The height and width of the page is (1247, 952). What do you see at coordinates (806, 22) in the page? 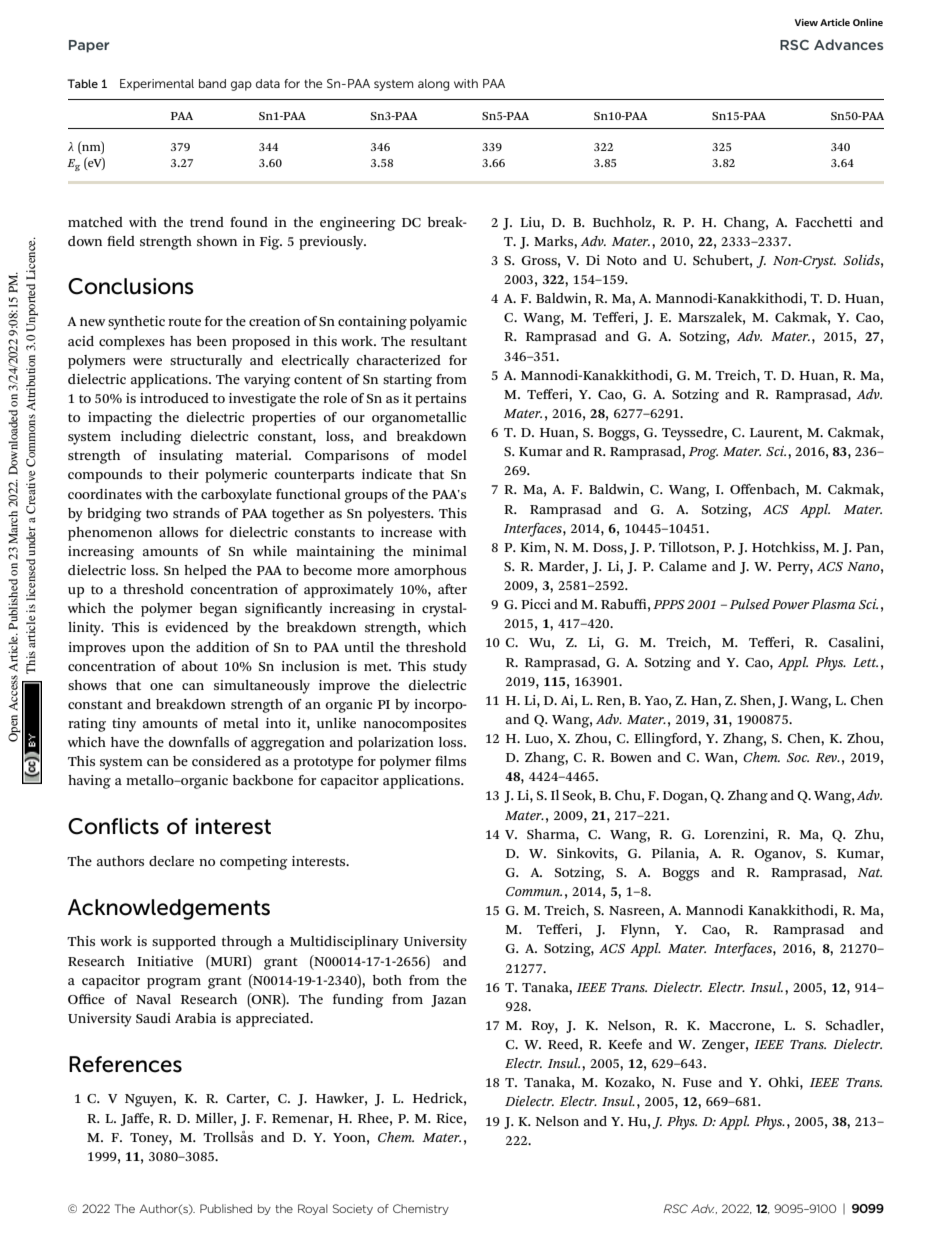
I see `View` at bounding box center [806, 22].
